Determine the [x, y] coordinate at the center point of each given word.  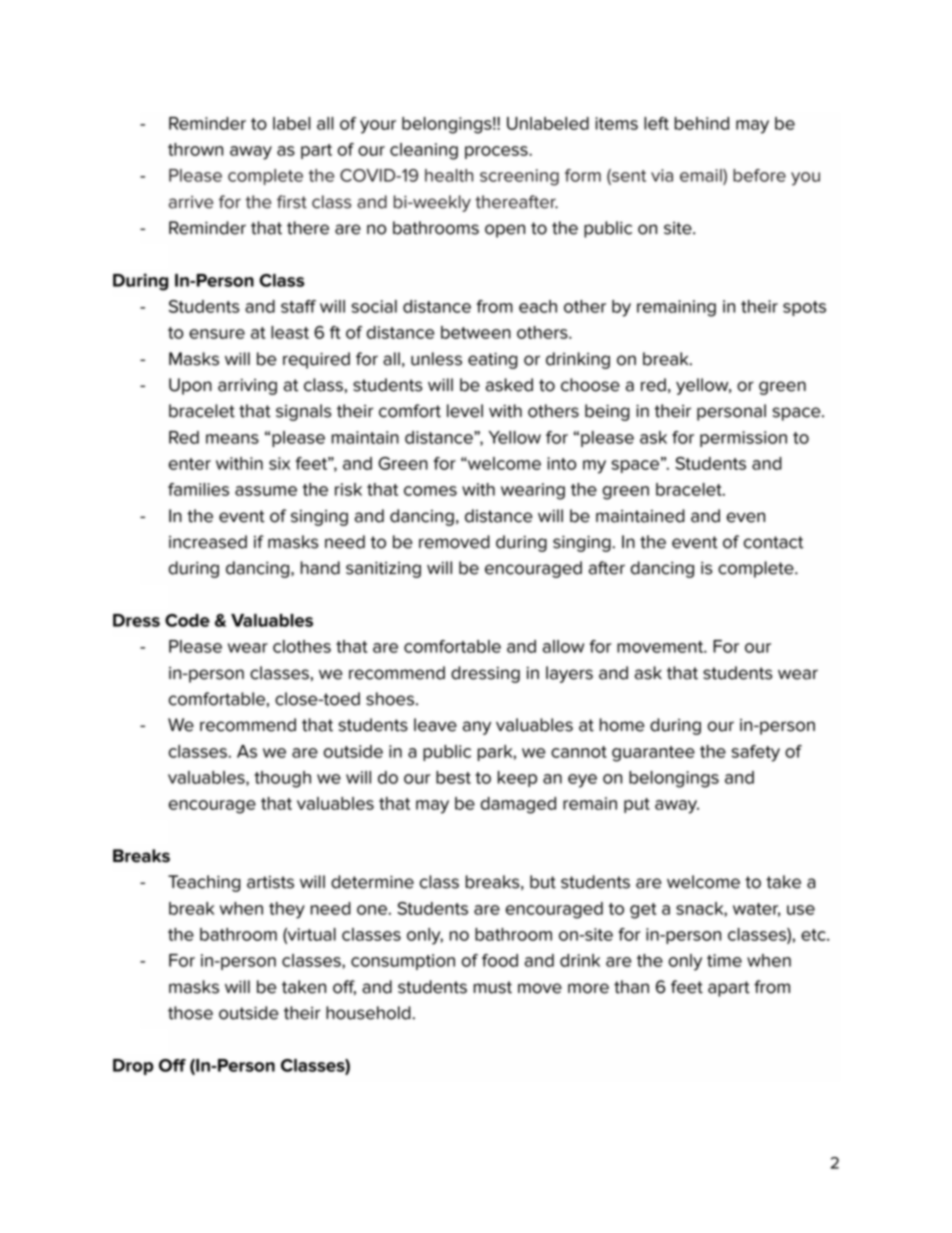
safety [755, 753]
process [497, 152]
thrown [195, 149]
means [232, 439]
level [465, 411]
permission [743, 439]
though [282, 779]
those [190, 1013]
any [477, 728]
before [759, 175]
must [493, 987]
